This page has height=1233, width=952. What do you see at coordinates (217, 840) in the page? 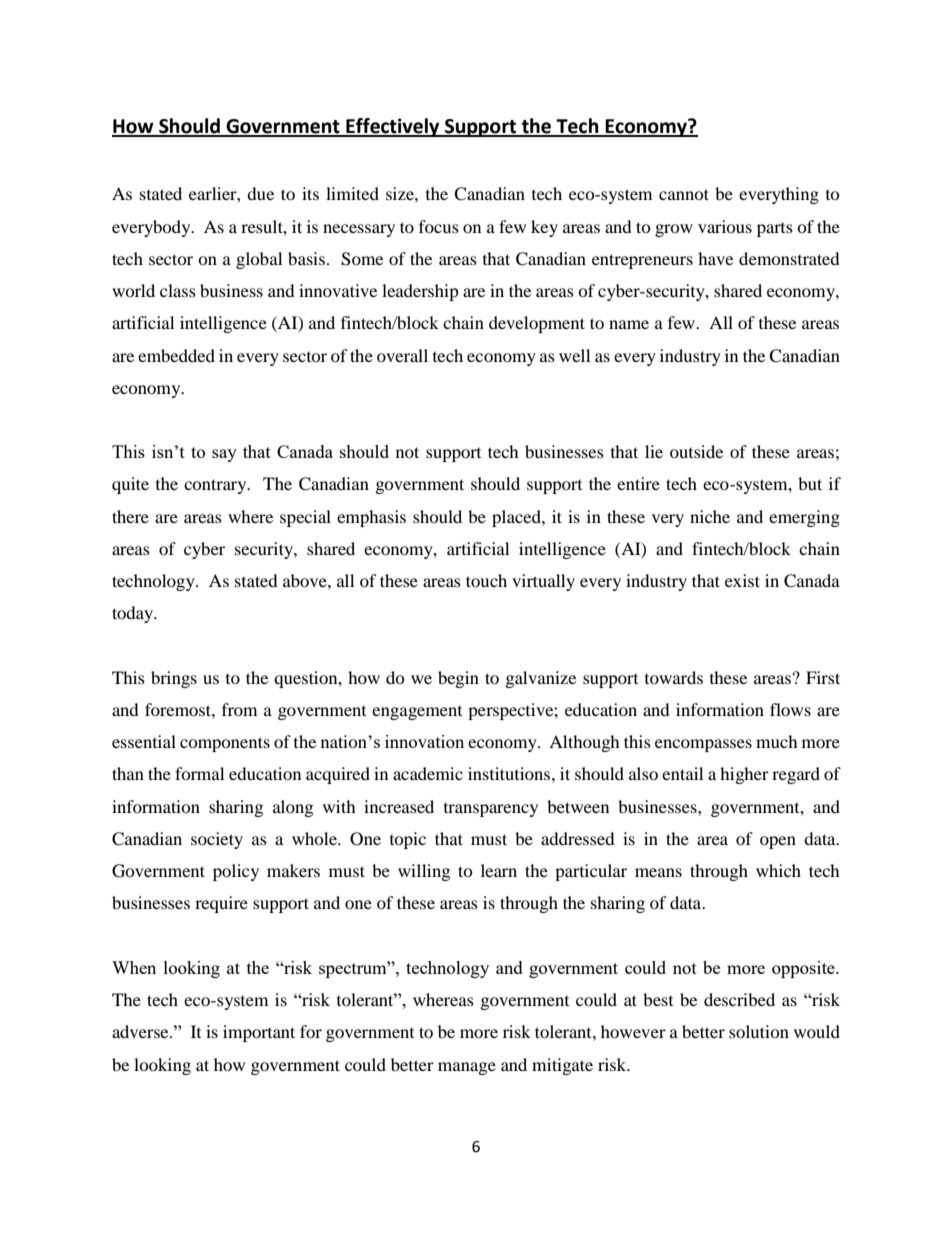
I see `society` at bounding box center [217, 840].
